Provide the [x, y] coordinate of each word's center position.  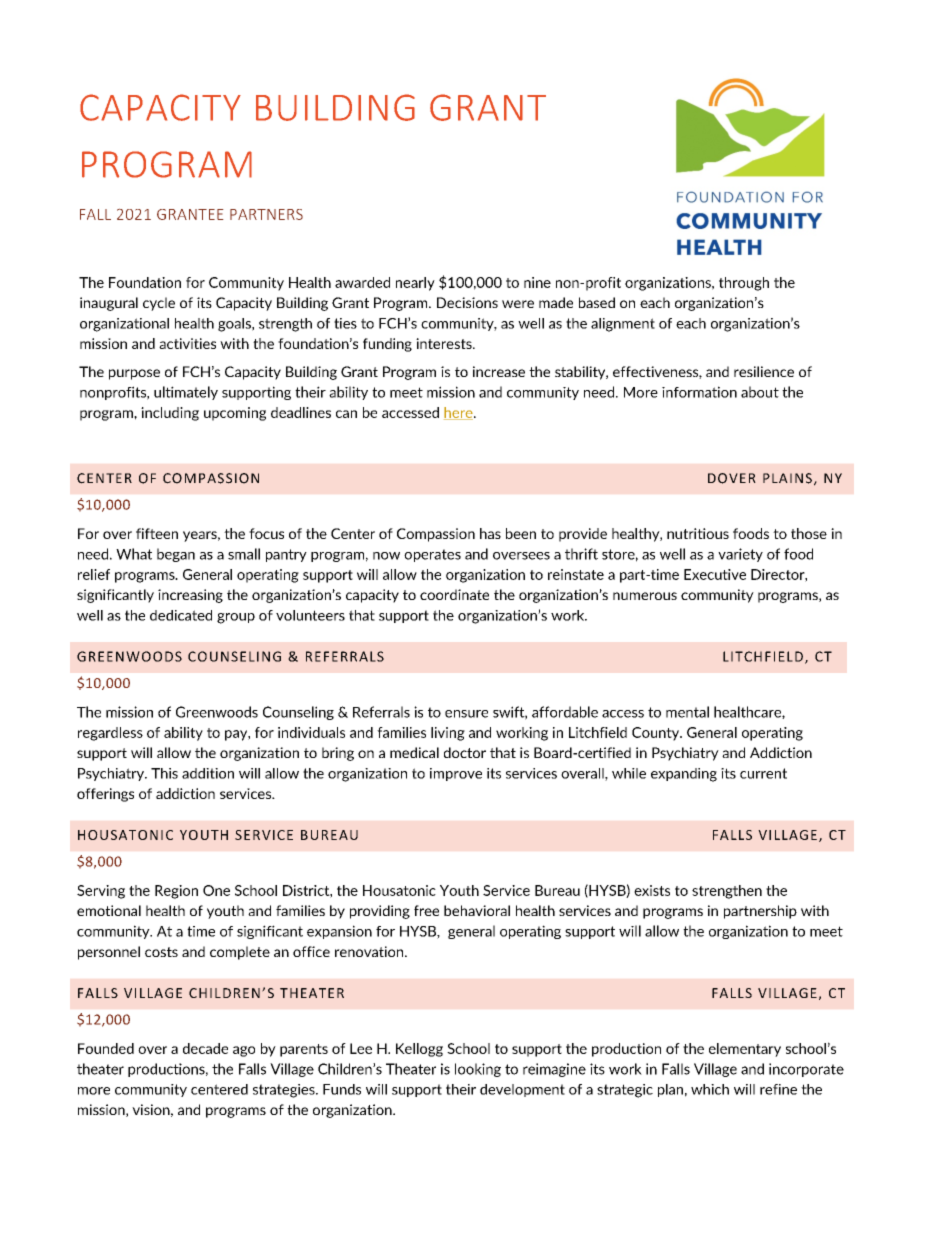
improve [456, 774]
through [744, 284]
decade [205, 1048]
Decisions [467, 302]
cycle [159, 304]
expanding [684, 775]
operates [432, 555]
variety [740, 555]
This [164, 773]
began [176, 555]
